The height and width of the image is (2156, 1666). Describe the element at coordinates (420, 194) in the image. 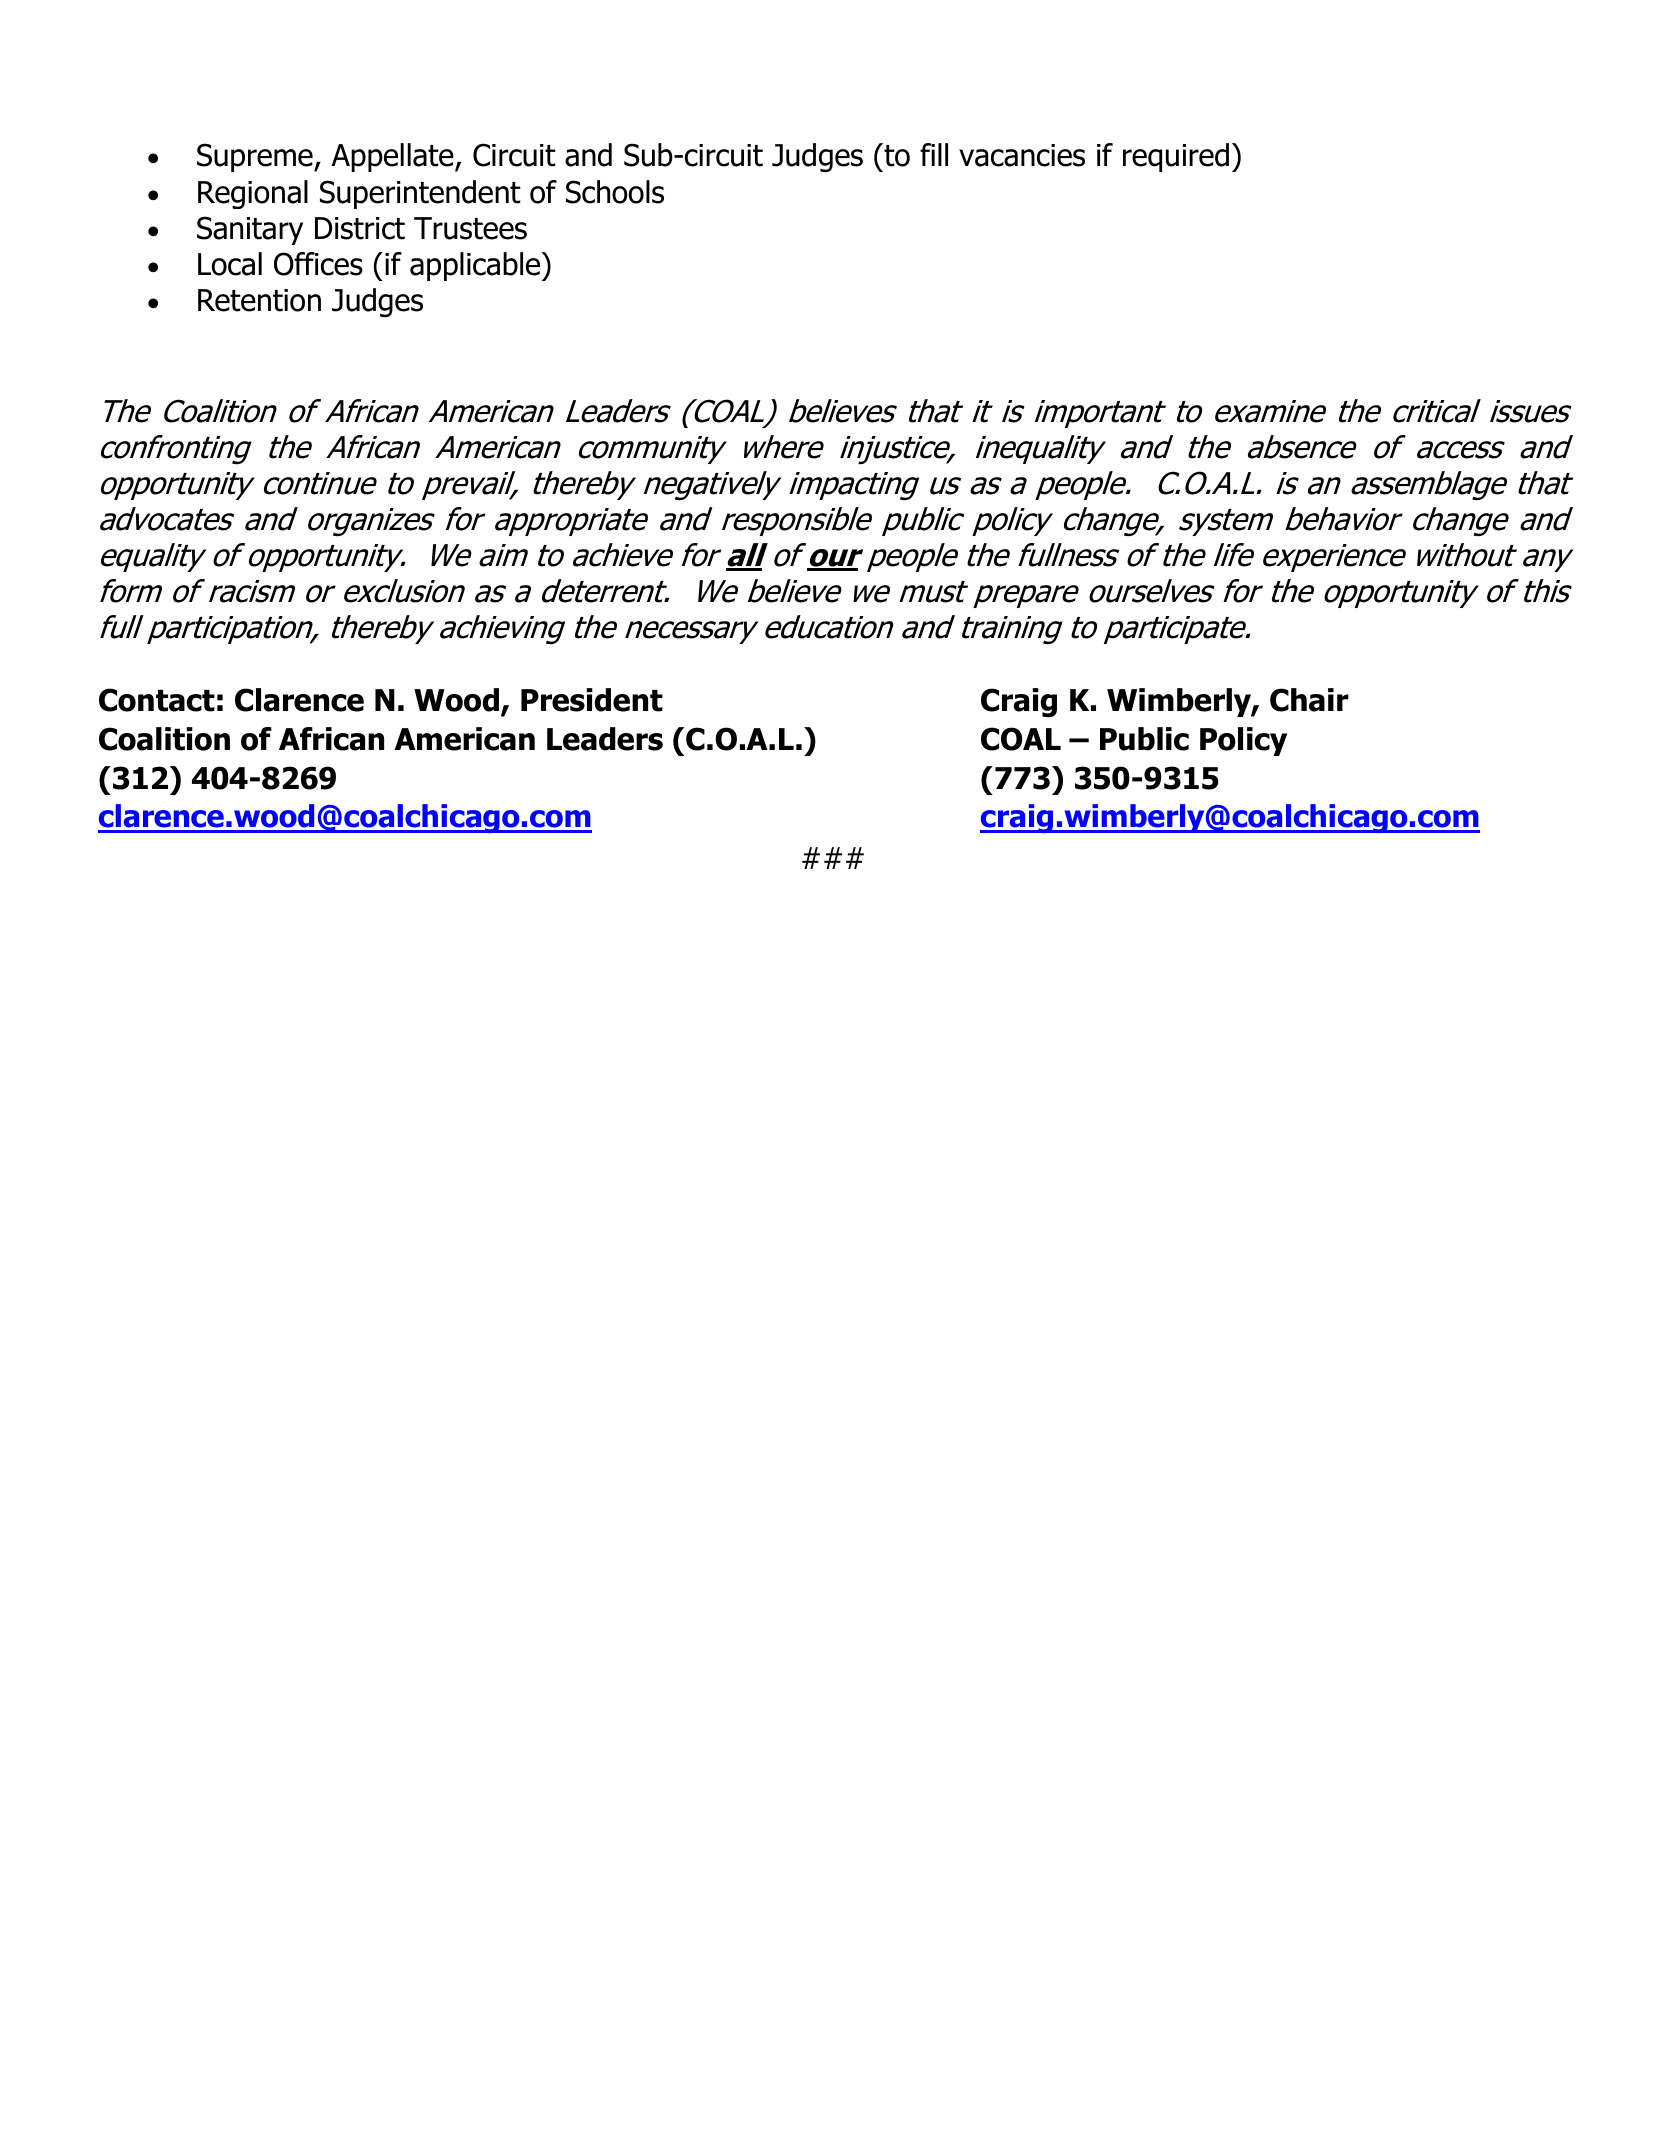

I see `Superintendent` at that location.
